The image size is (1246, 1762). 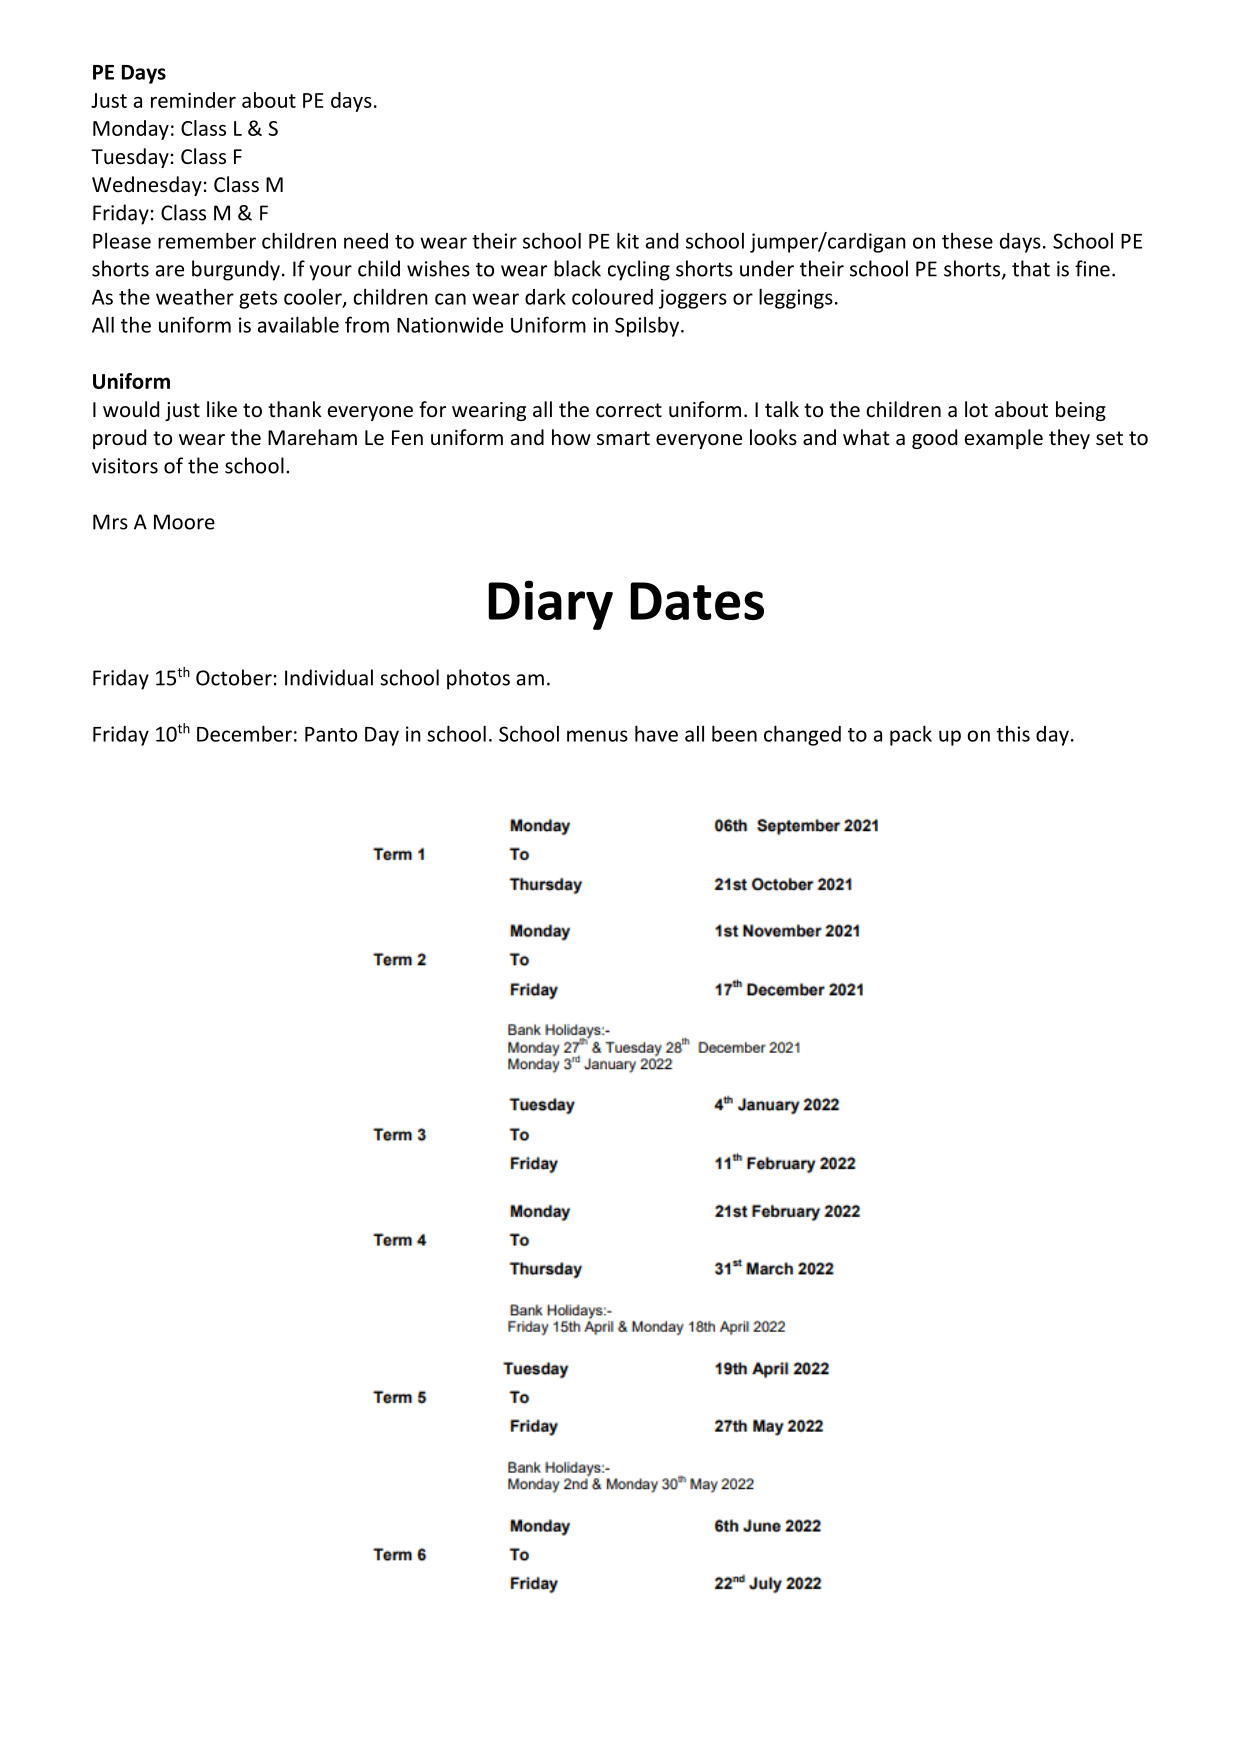 I want to click on menus, so click(x=597, y=736).
